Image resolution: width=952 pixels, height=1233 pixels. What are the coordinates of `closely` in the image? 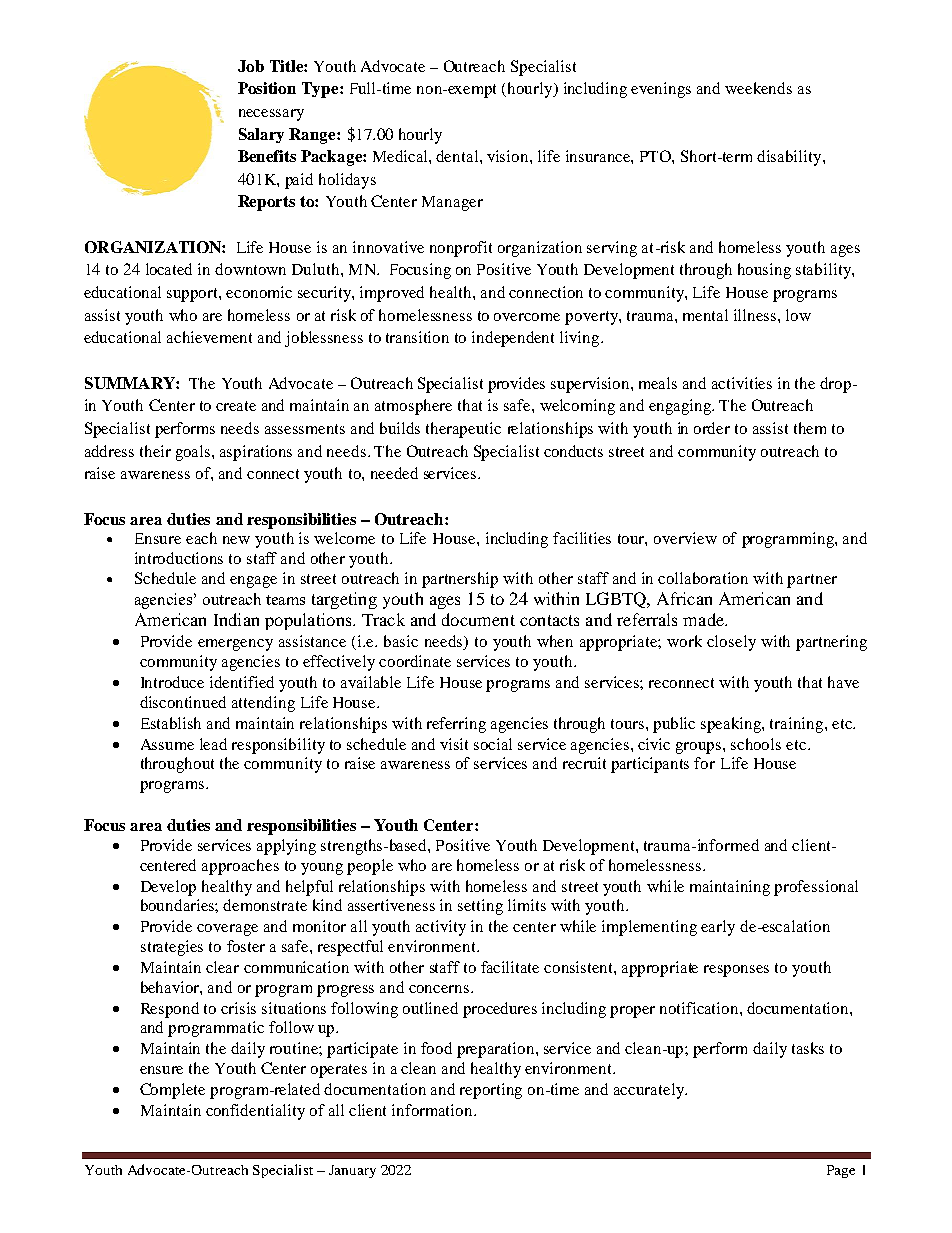 It's located at (731, 643).
